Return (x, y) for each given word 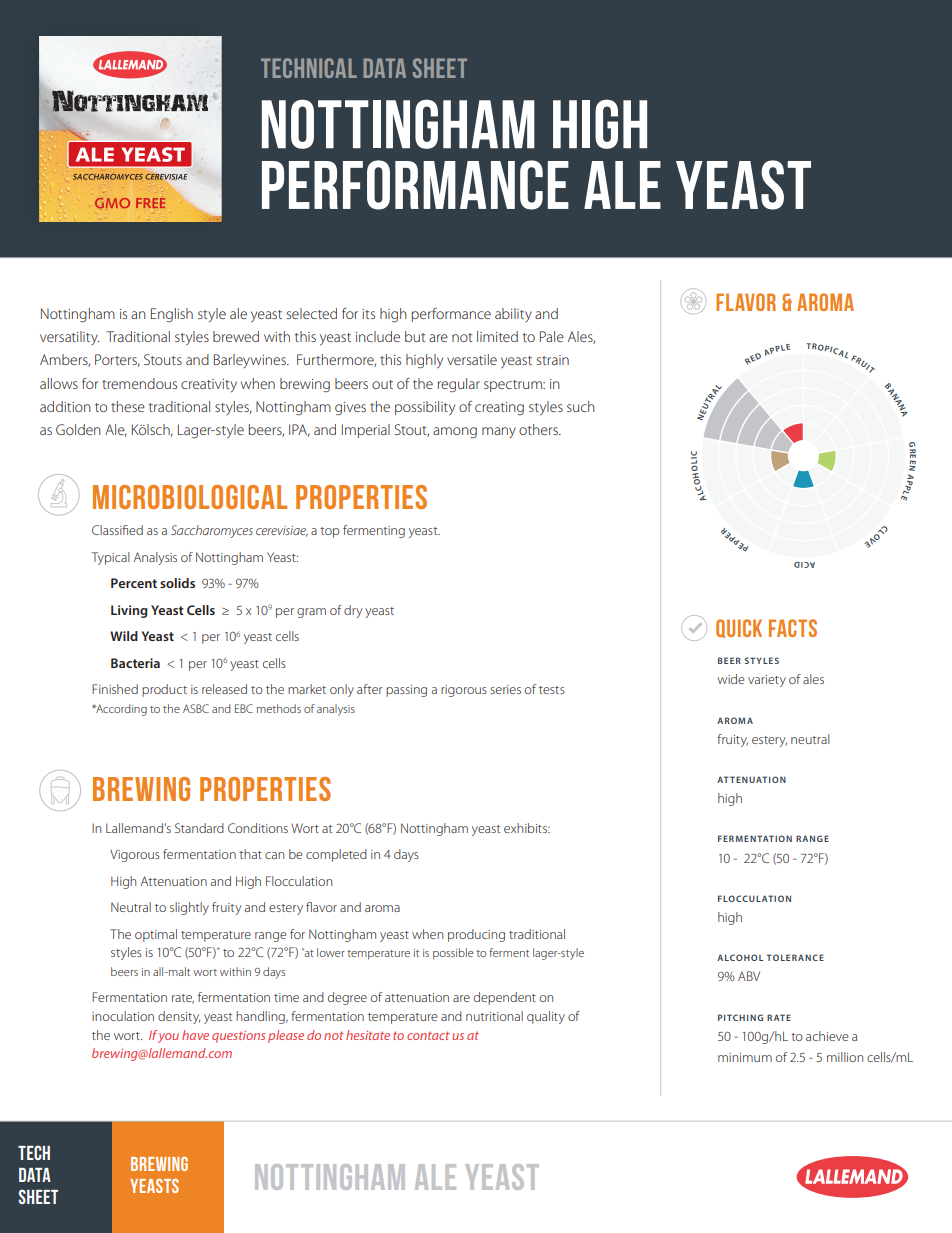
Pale (552, 336)
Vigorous (135, 855)
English (172, 315)
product (164, 690)
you (168, 1038)
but (415, 336)
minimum (745, 1057)
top (330, 532)
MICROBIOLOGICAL (190, 497)
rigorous (464, 691)
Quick (739, 628)
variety (767, 681)
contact (428, 1035)
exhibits (527, 828)
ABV (749, 976)
